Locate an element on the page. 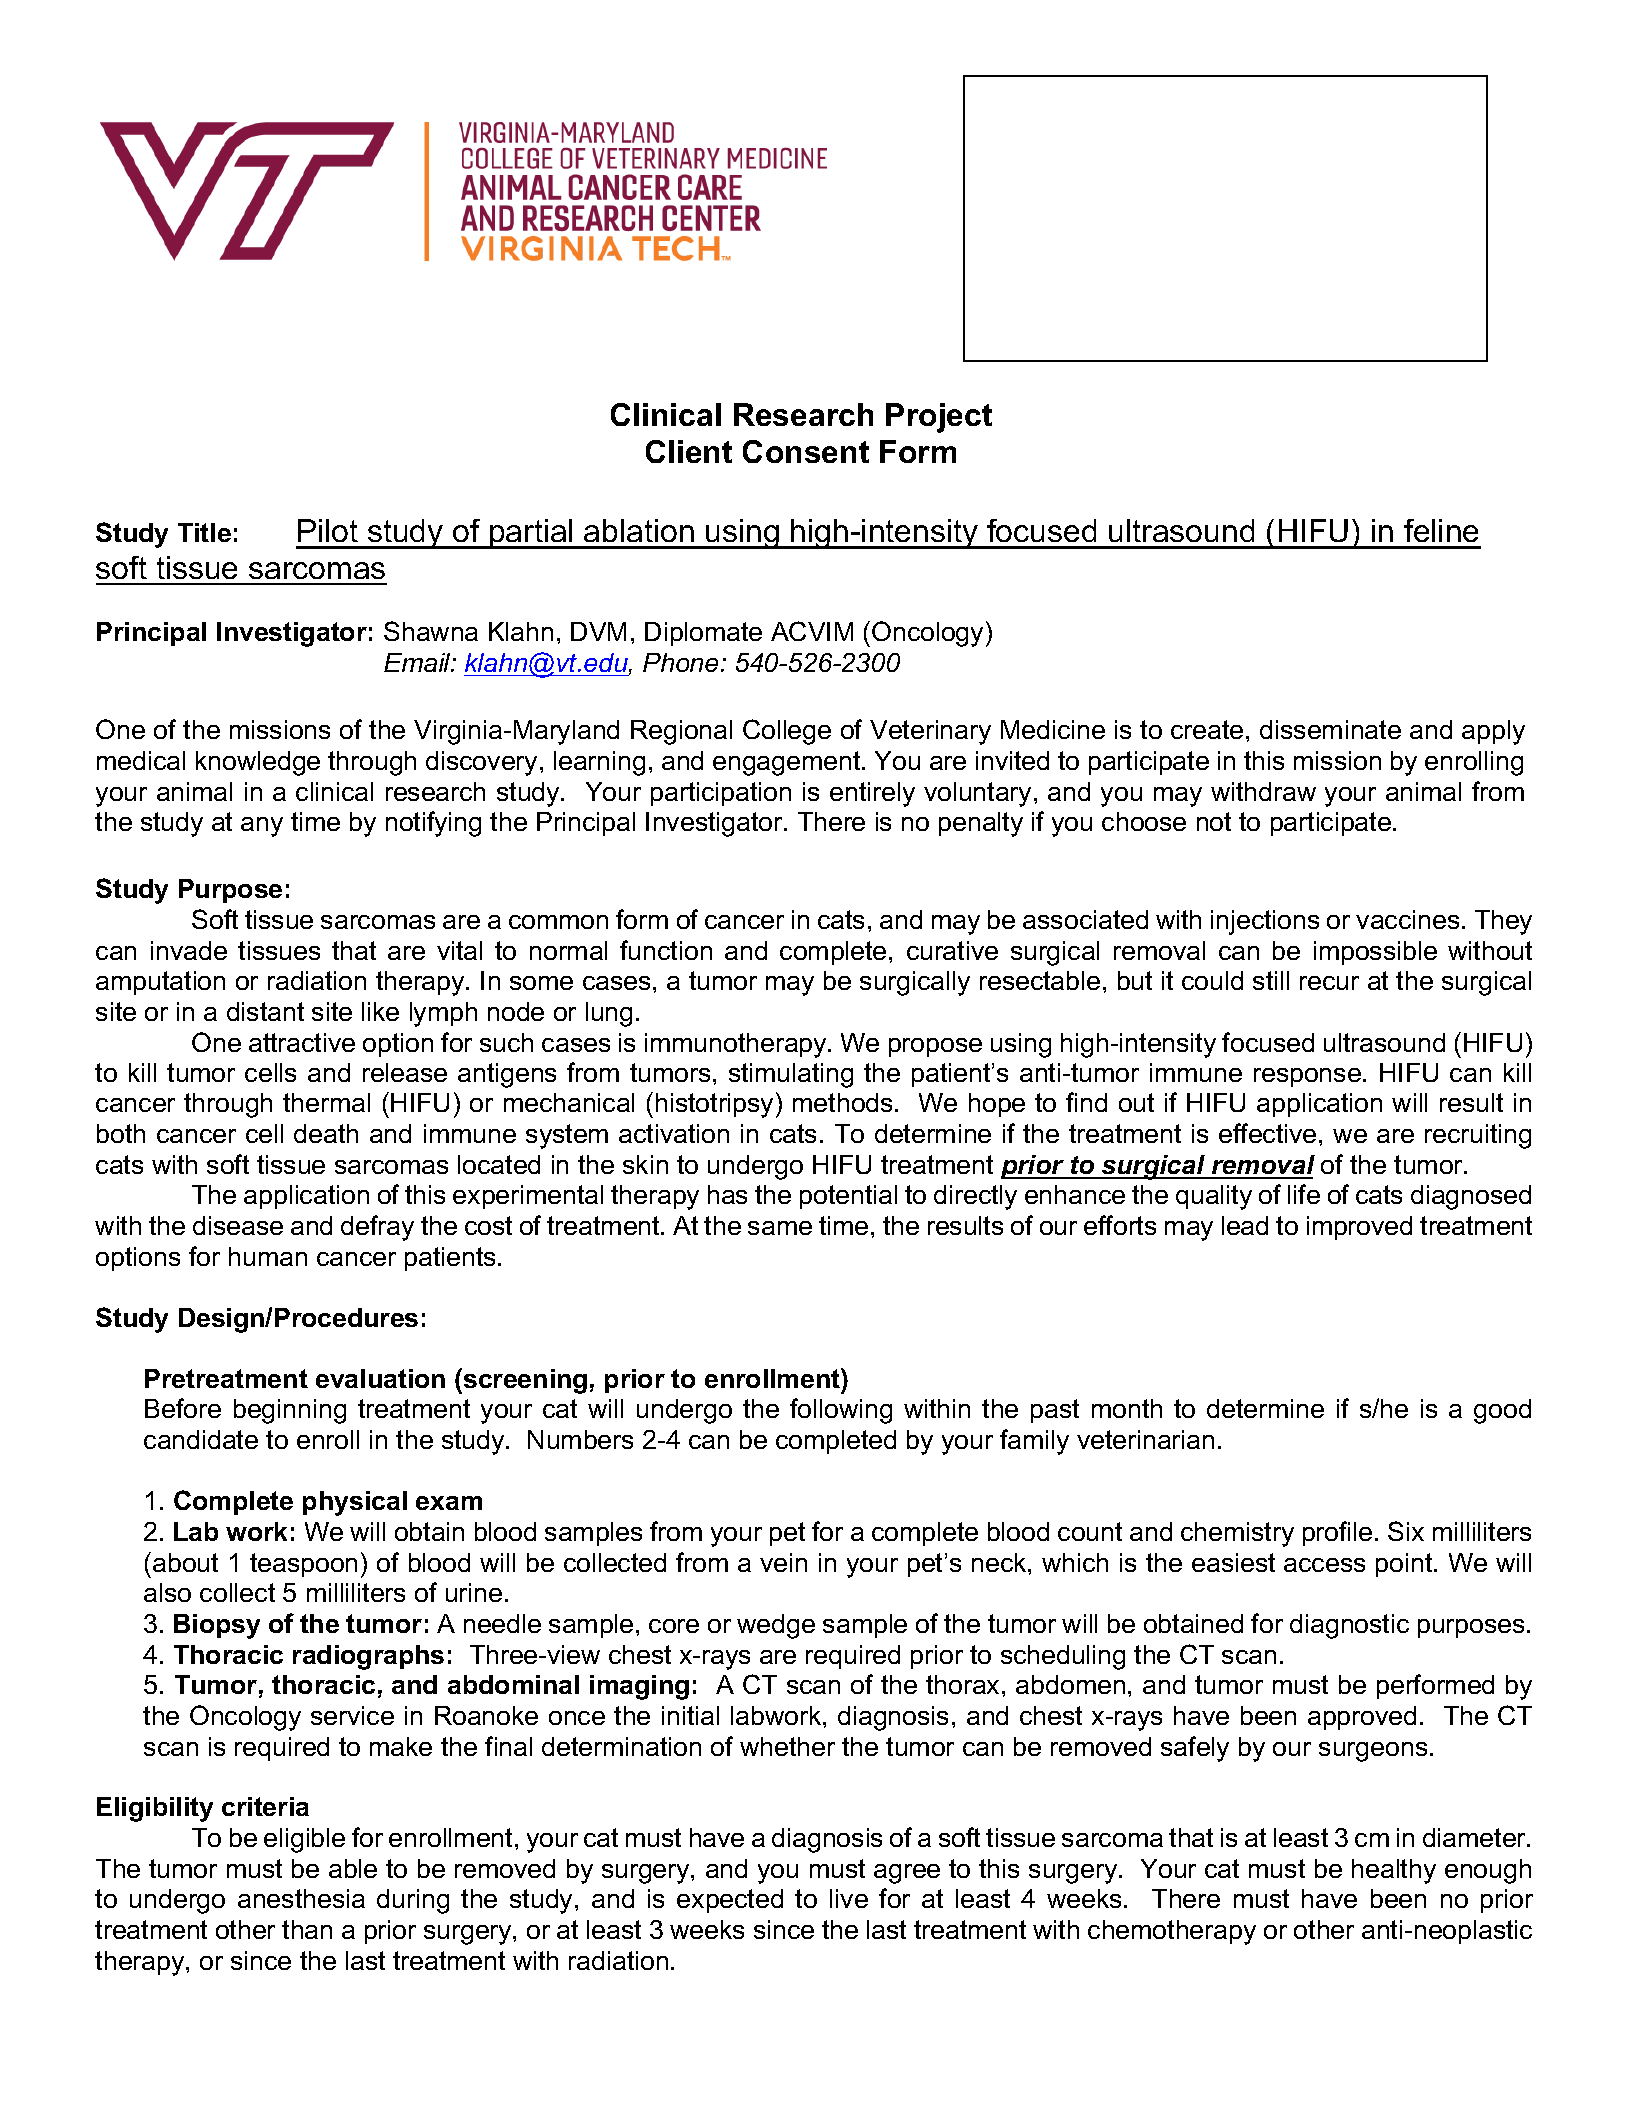  Consent is located at coordinates (806, 451).
